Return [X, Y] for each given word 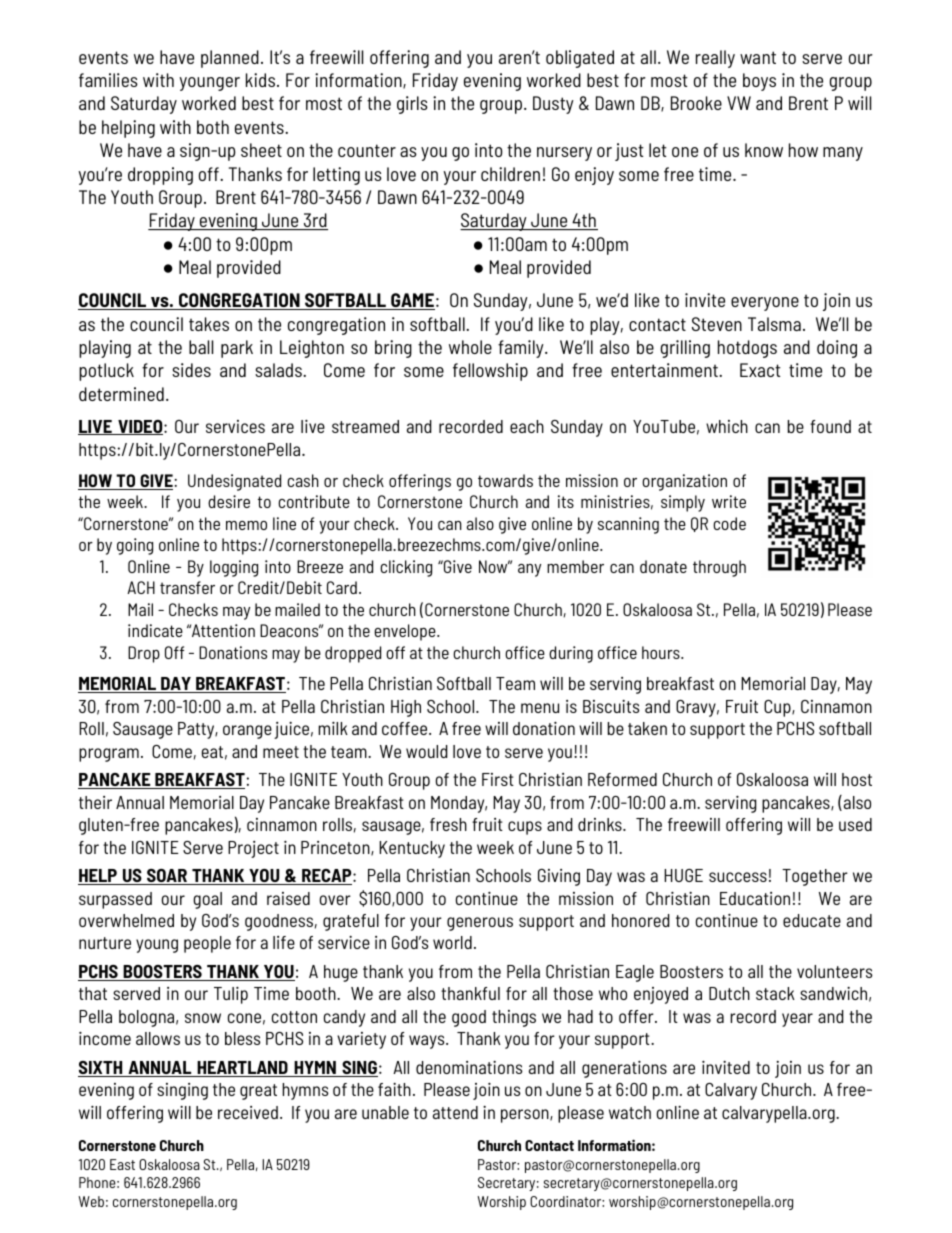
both [213, 127]
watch [630, 1112]
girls [412, 105]
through [719, 568]
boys [759, 82]
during [571, 654]
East [122, 1164]
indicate [155, 630]
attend [455, 1112]
